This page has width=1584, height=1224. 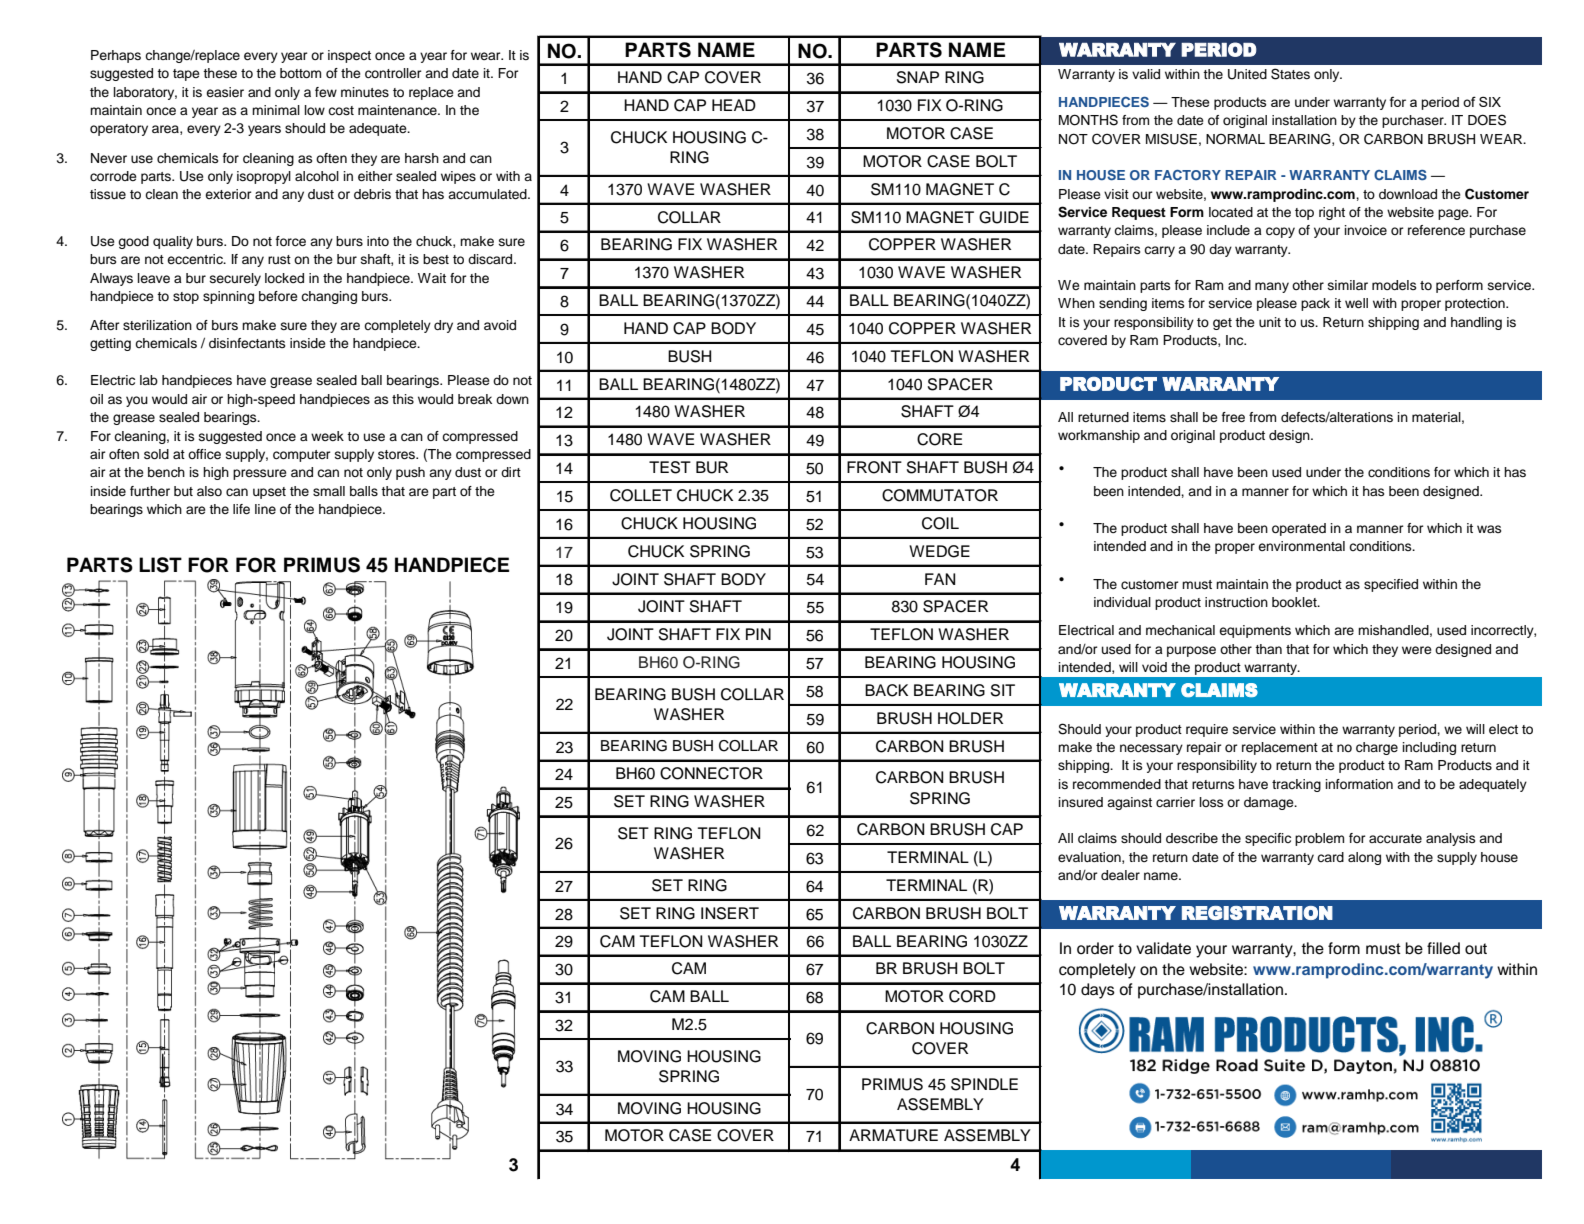 What do you see at coordinates (939, 439) in the page?
I see `CORE` at bounding box center [939, 439].
